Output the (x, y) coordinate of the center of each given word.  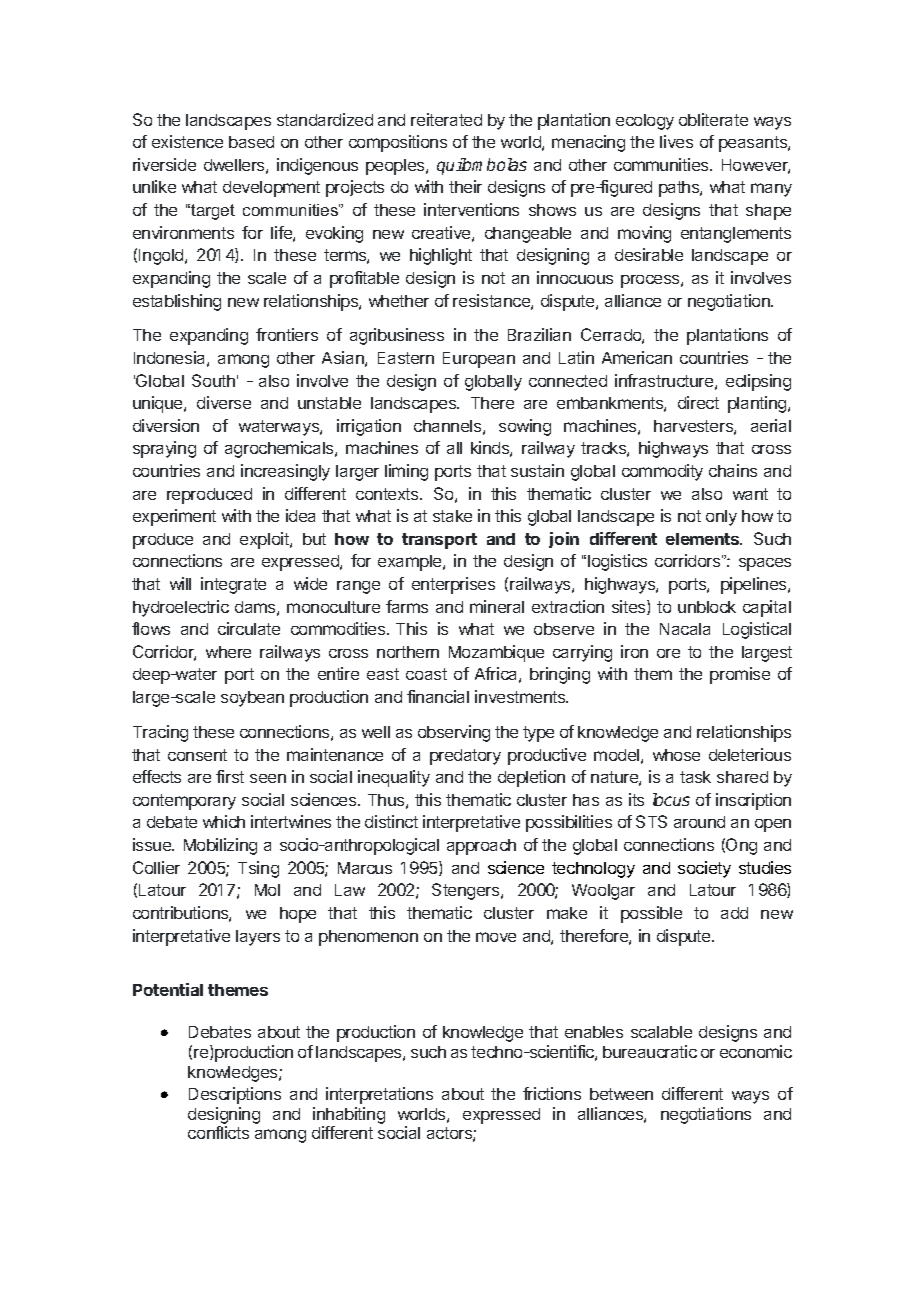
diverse (224, 402)
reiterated (446, 119)
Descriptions (235, 1095)
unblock (707, 607)
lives (676, 141)
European (479, 360)
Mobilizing (220, 846)
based (251, 142)
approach (481, 847)
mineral (497, 606)
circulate (249, 628)
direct (698, 402)
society (704, 869)
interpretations (379, 1095)
